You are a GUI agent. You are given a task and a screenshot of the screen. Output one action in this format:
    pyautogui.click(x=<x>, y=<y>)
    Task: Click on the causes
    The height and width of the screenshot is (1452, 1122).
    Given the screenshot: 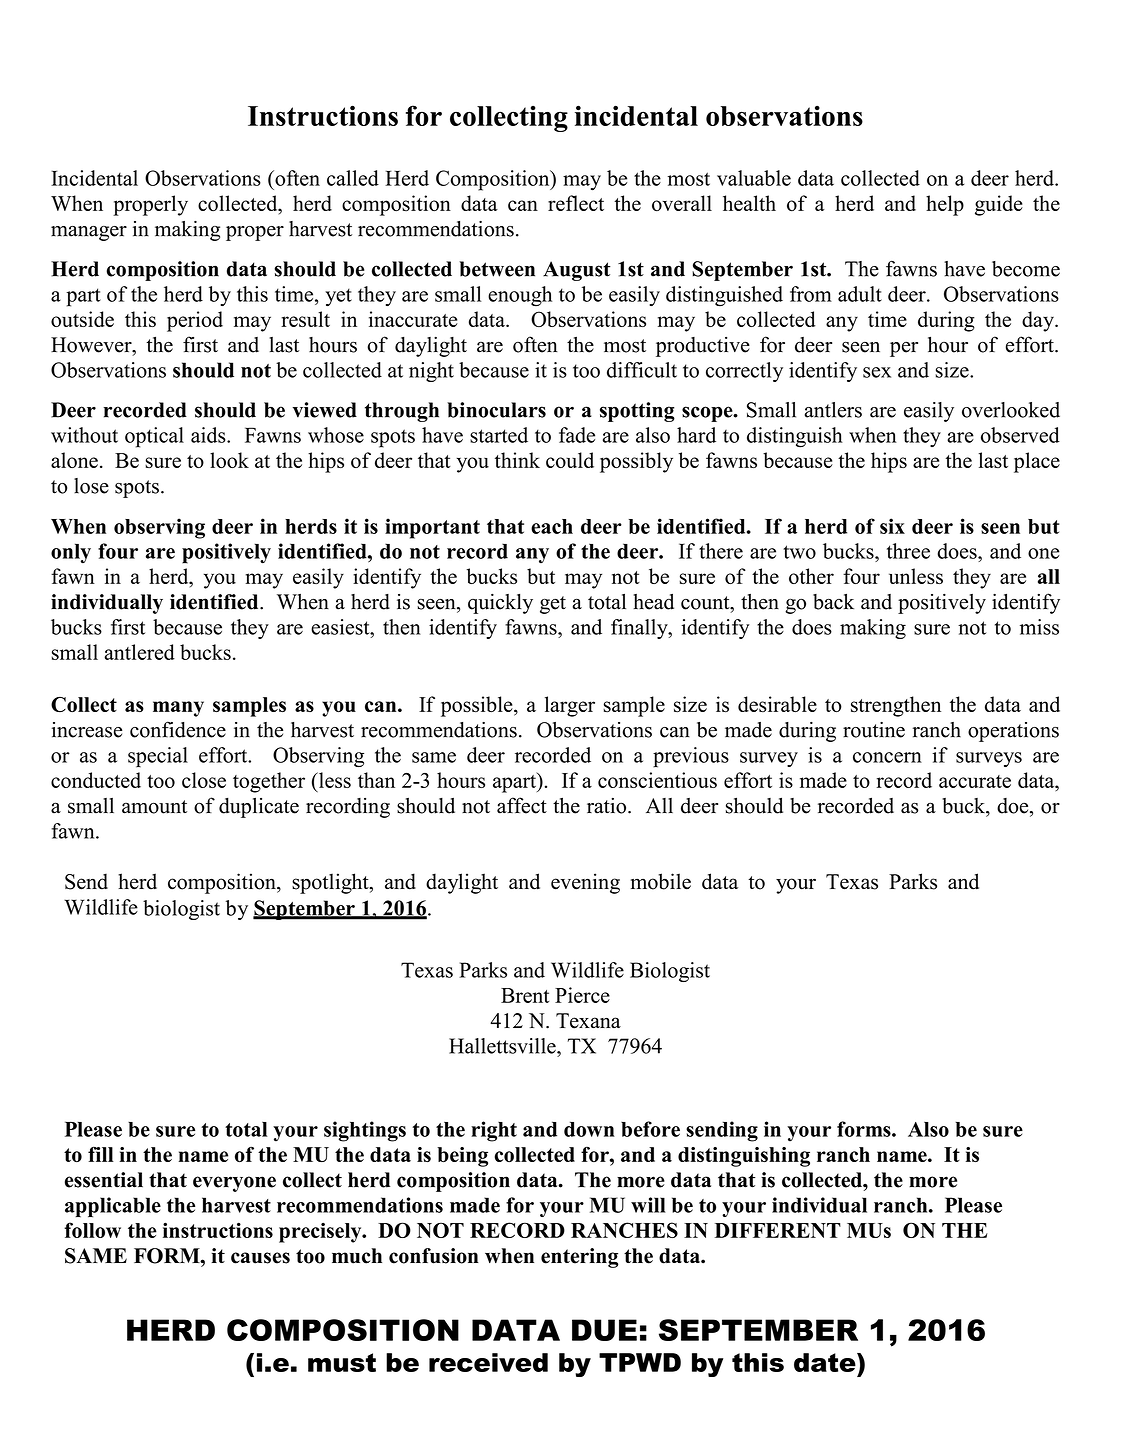 What is the action you would take?
    pyautogui.click(x=260, y=1258)
